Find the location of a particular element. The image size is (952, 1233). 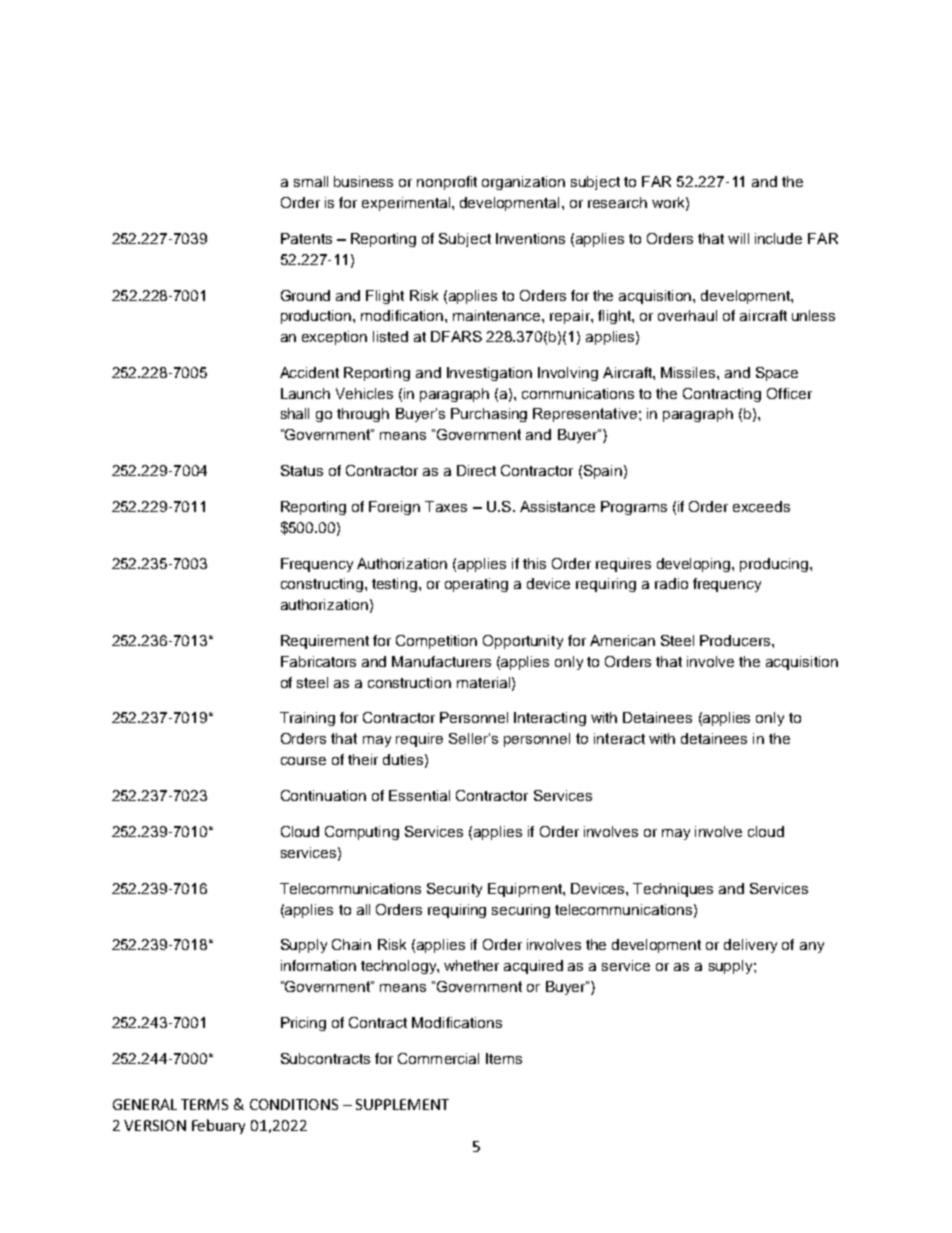

Status is located at coordinates (302, 470).
